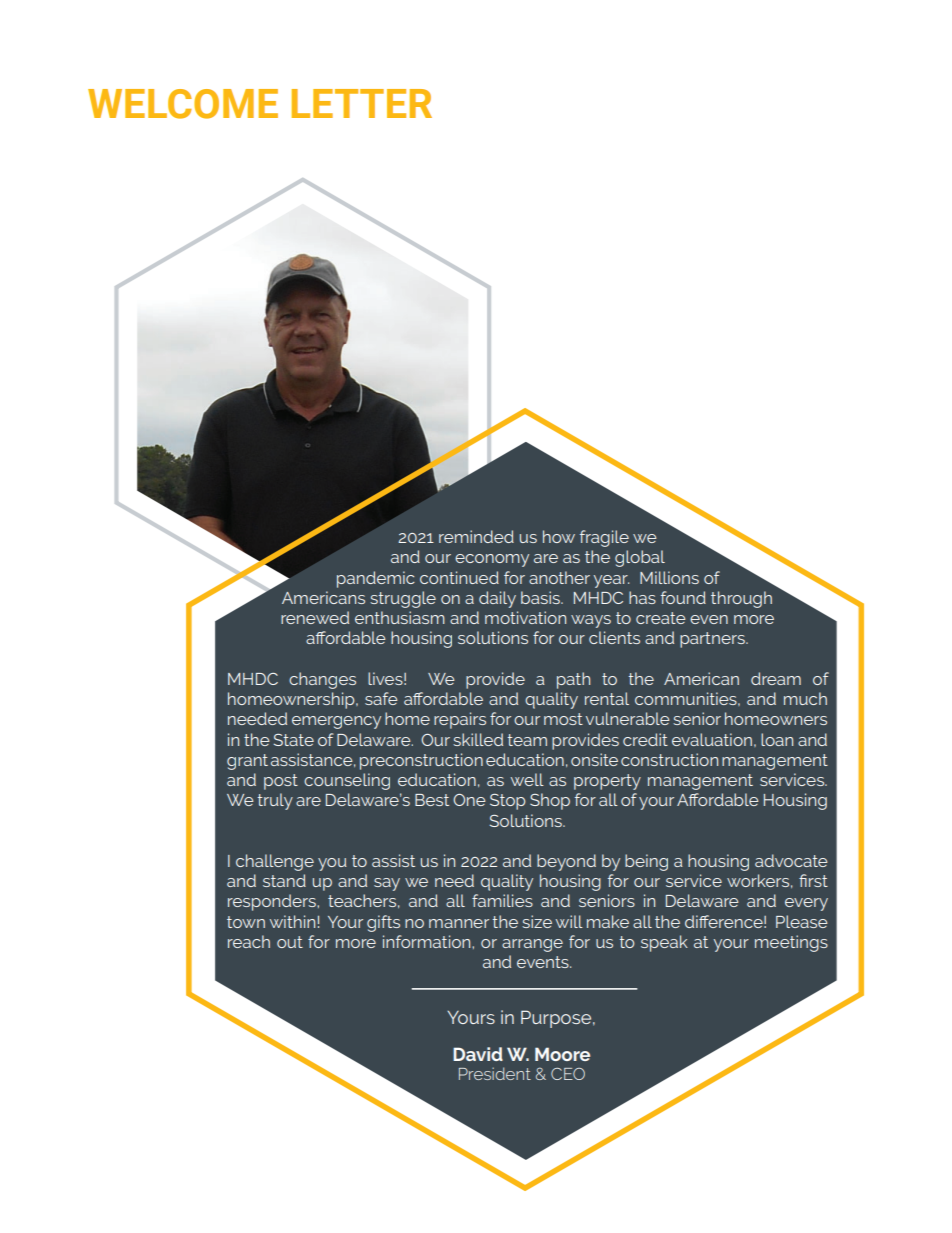  I want to click on advocate, so click(791, 860).
